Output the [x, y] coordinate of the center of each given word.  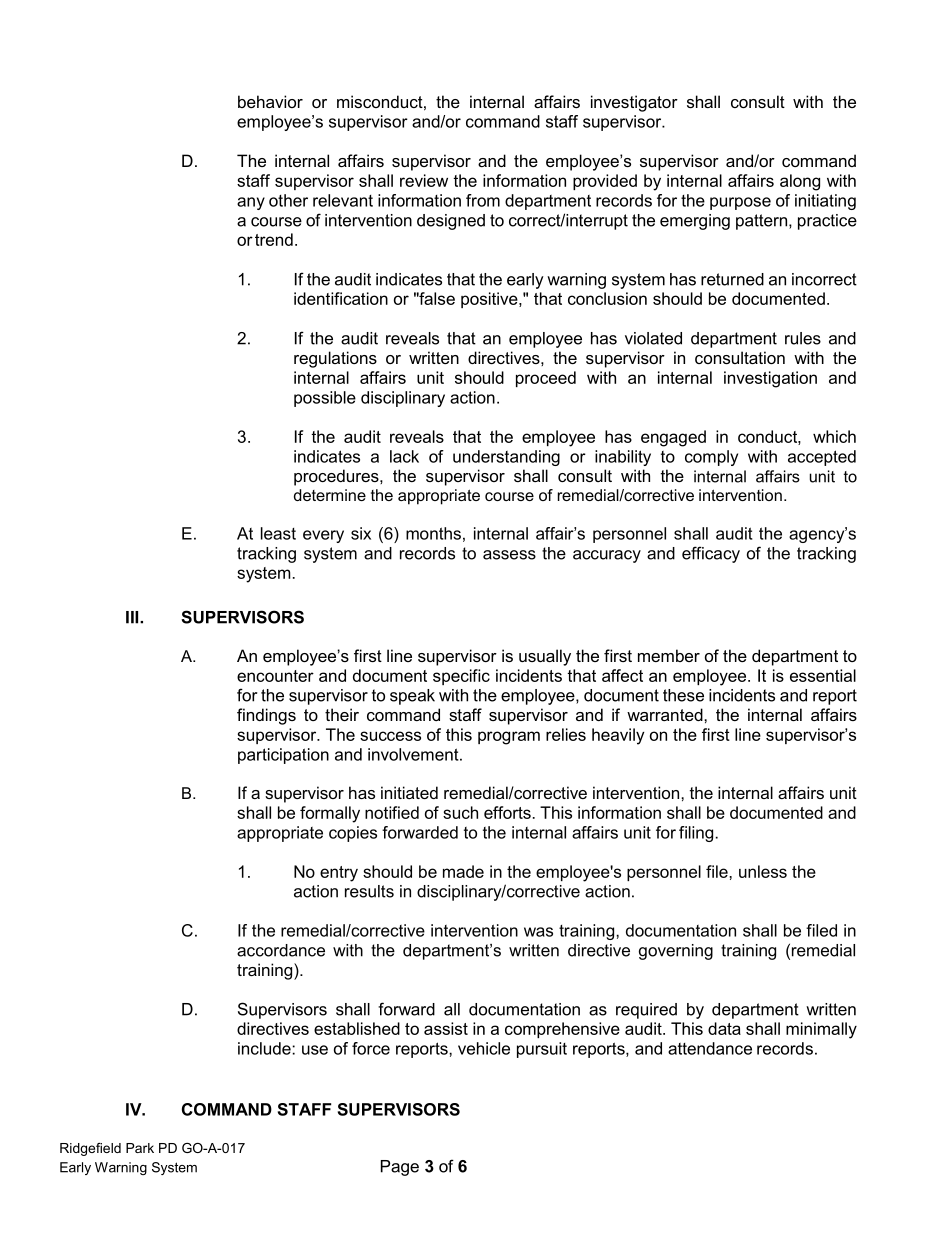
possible [325, 399]
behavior [270, 101]
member [669, 655]
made [463, 871]
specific [461, 677]
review [424, 180]
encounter [275, 676]
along [800, 182]
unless [763, 871]
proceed [546, 379]
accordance [281, 950]
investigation [770, 379]
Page [400, 1168]
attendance [710, 1048]
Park [140, 1148]
